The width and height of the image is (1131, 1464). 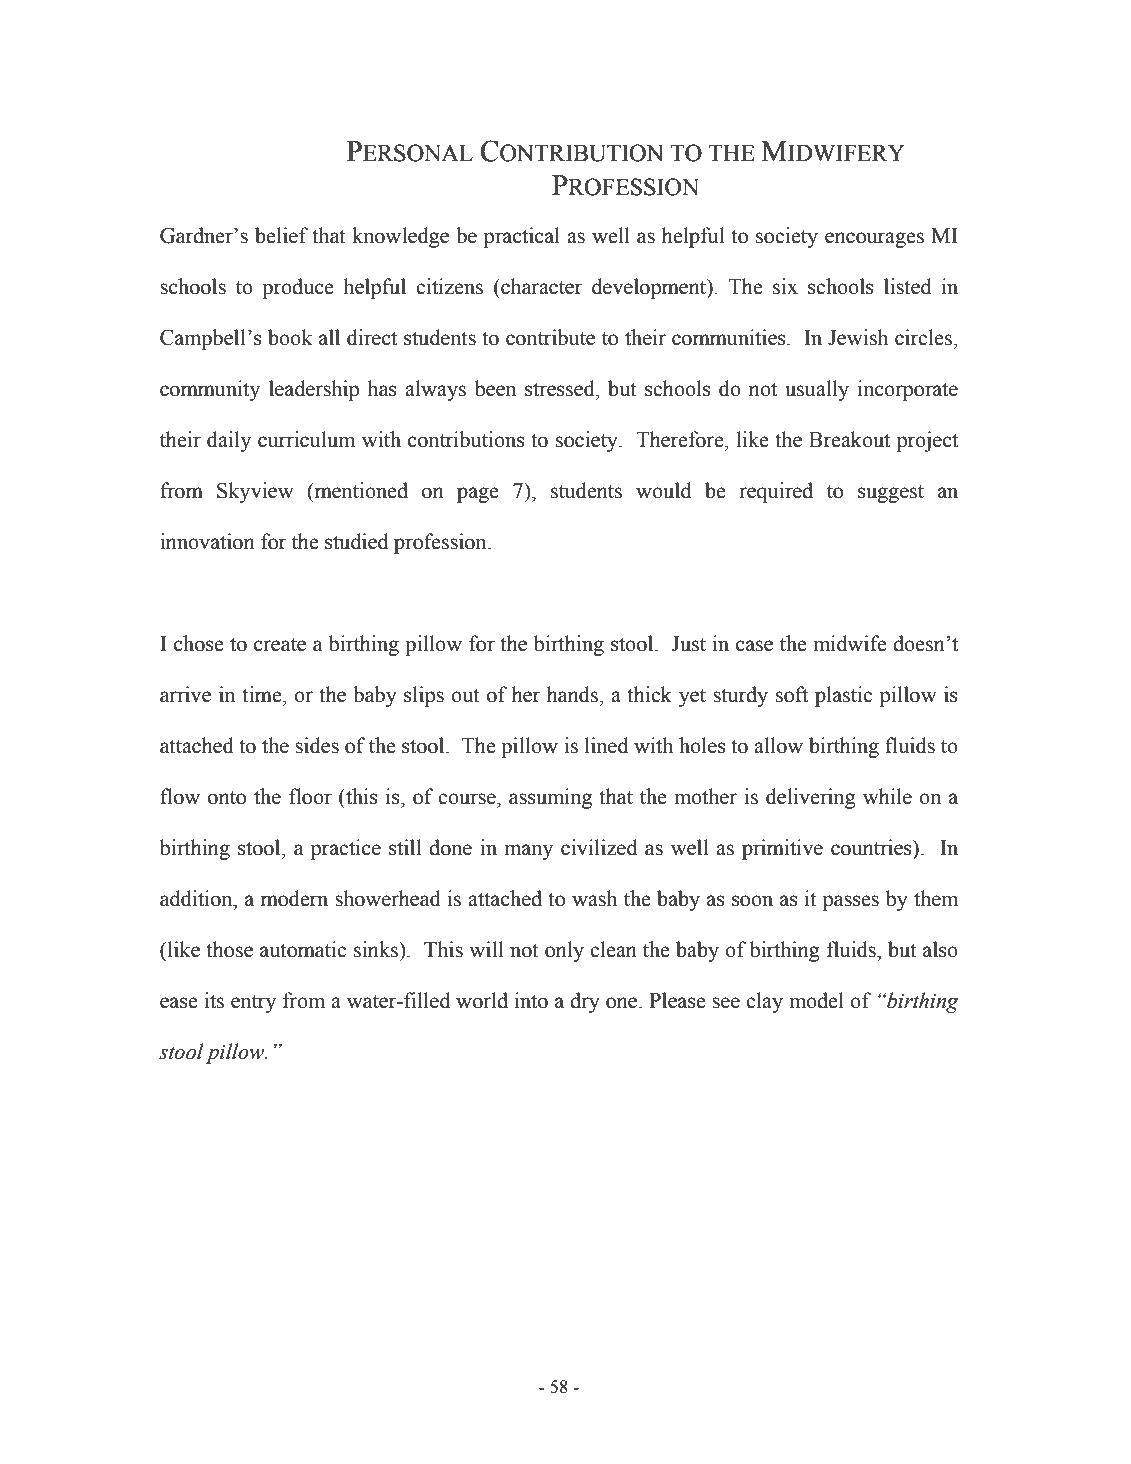 I want to click on model, so click(x=816, y=1000).
